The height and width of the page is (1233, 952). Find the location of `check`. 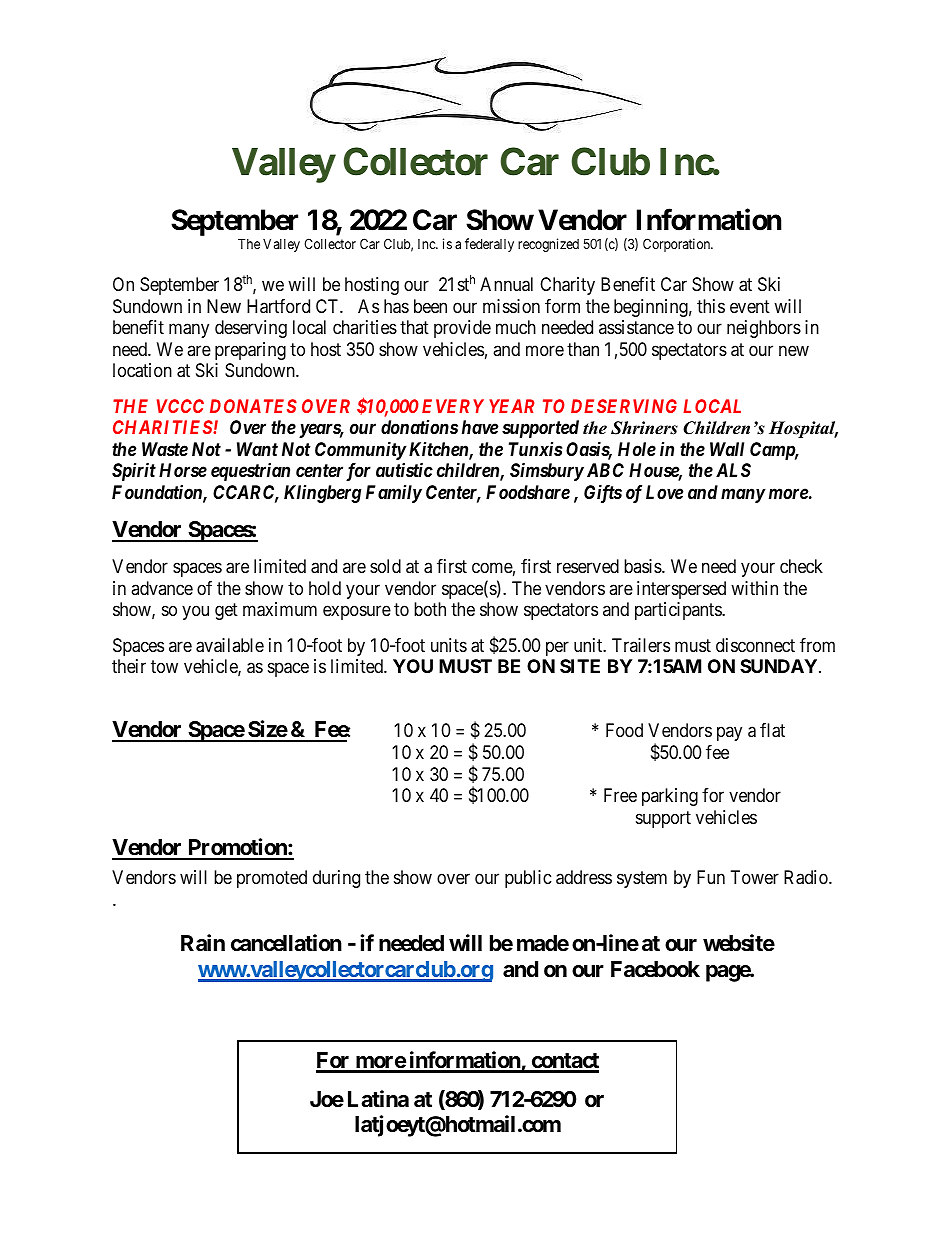

check is located at coordinates (801, 566).
